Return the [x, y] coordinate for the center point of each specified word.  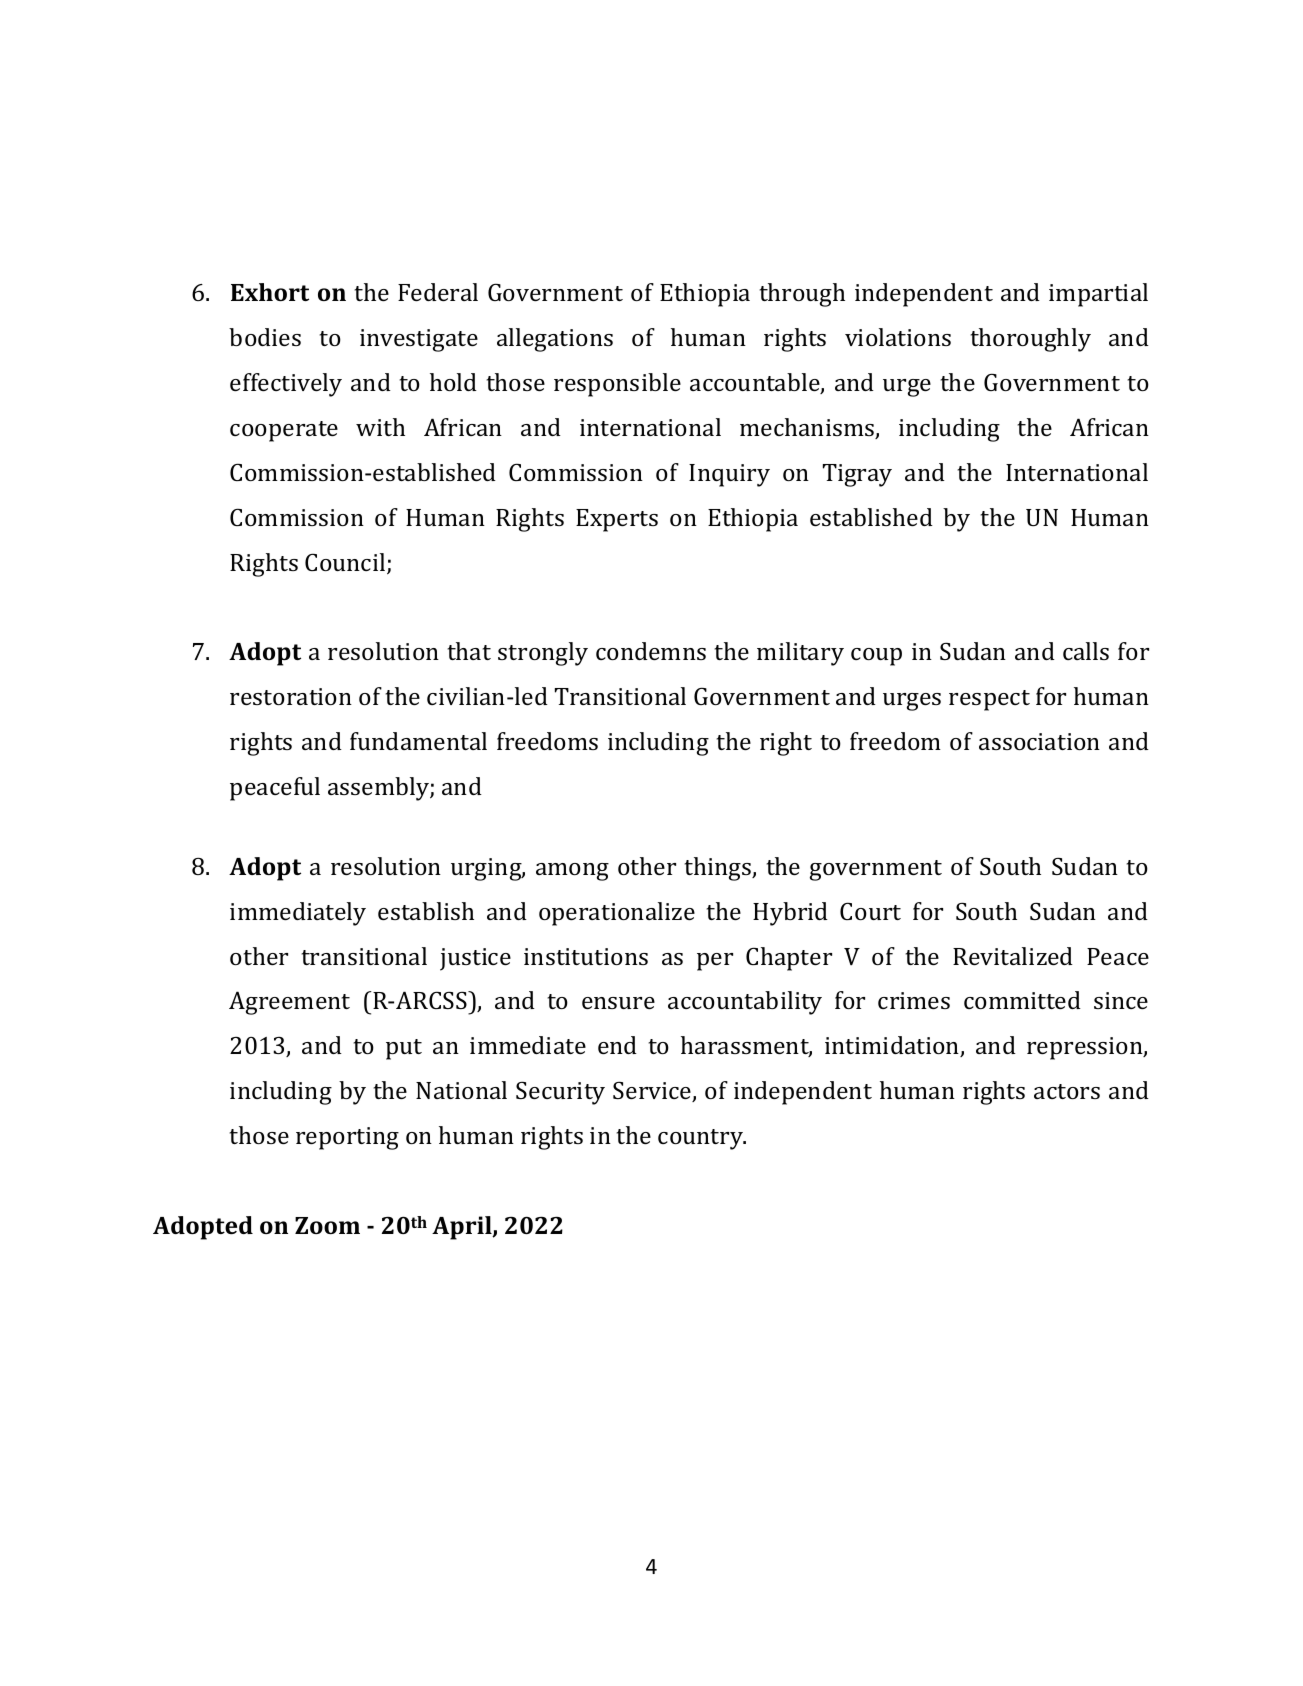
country [701, 1139]
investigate [419, 340]
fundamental [418, 741]
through [802, 295]
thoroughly [1030, 340]
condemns [651, 651]
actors [1067, 1091]
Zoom [327, 1225]
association [1039, 741]
